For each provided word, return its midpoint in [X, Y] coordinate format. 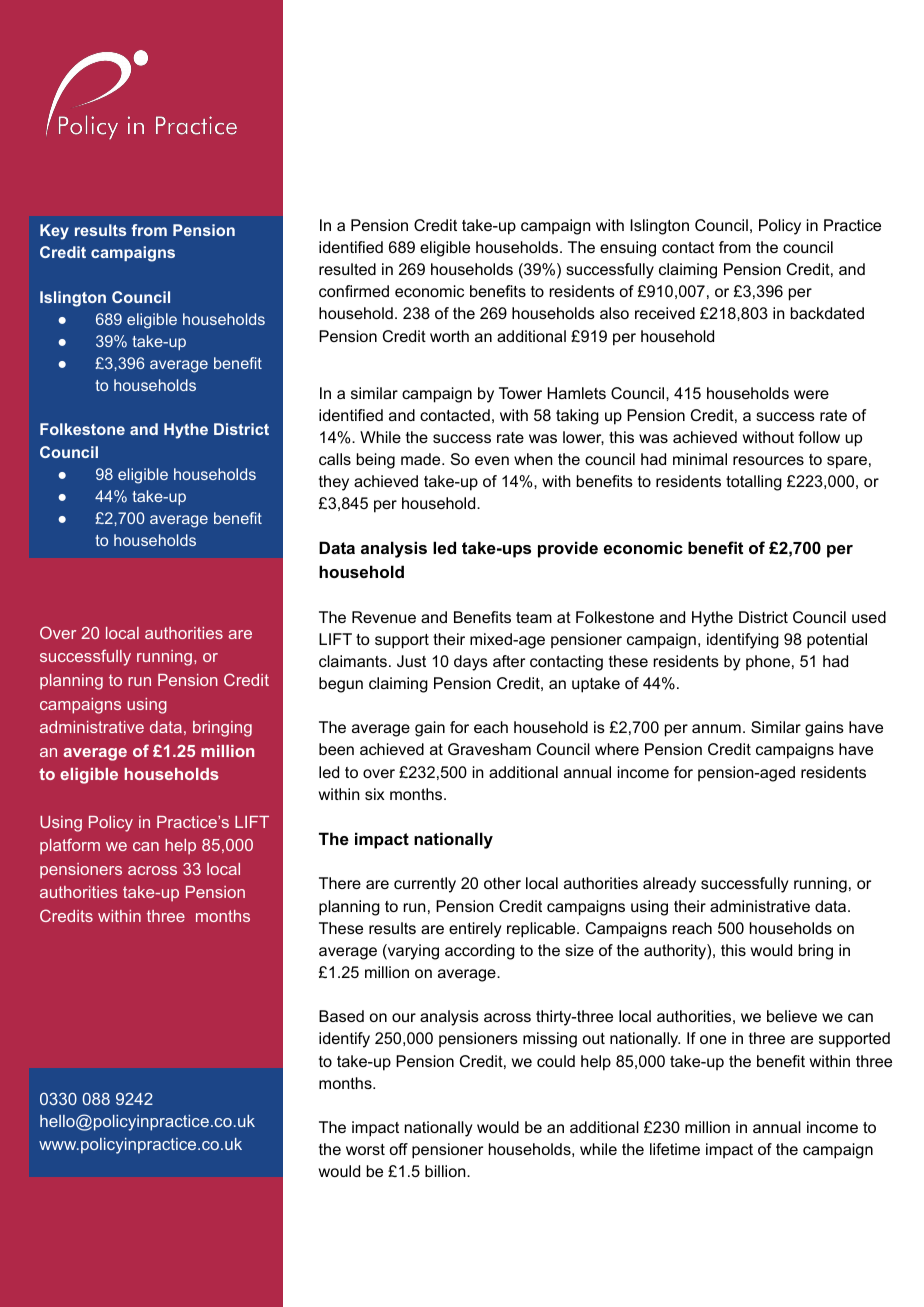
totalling [754, 483]
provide [568, 549]
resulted [347, 269]
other [502, 883]
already [669, 885]
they [334, 483]
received [665, 313]
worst [365, 1149]
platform [70, 846]
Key [54, 232]
